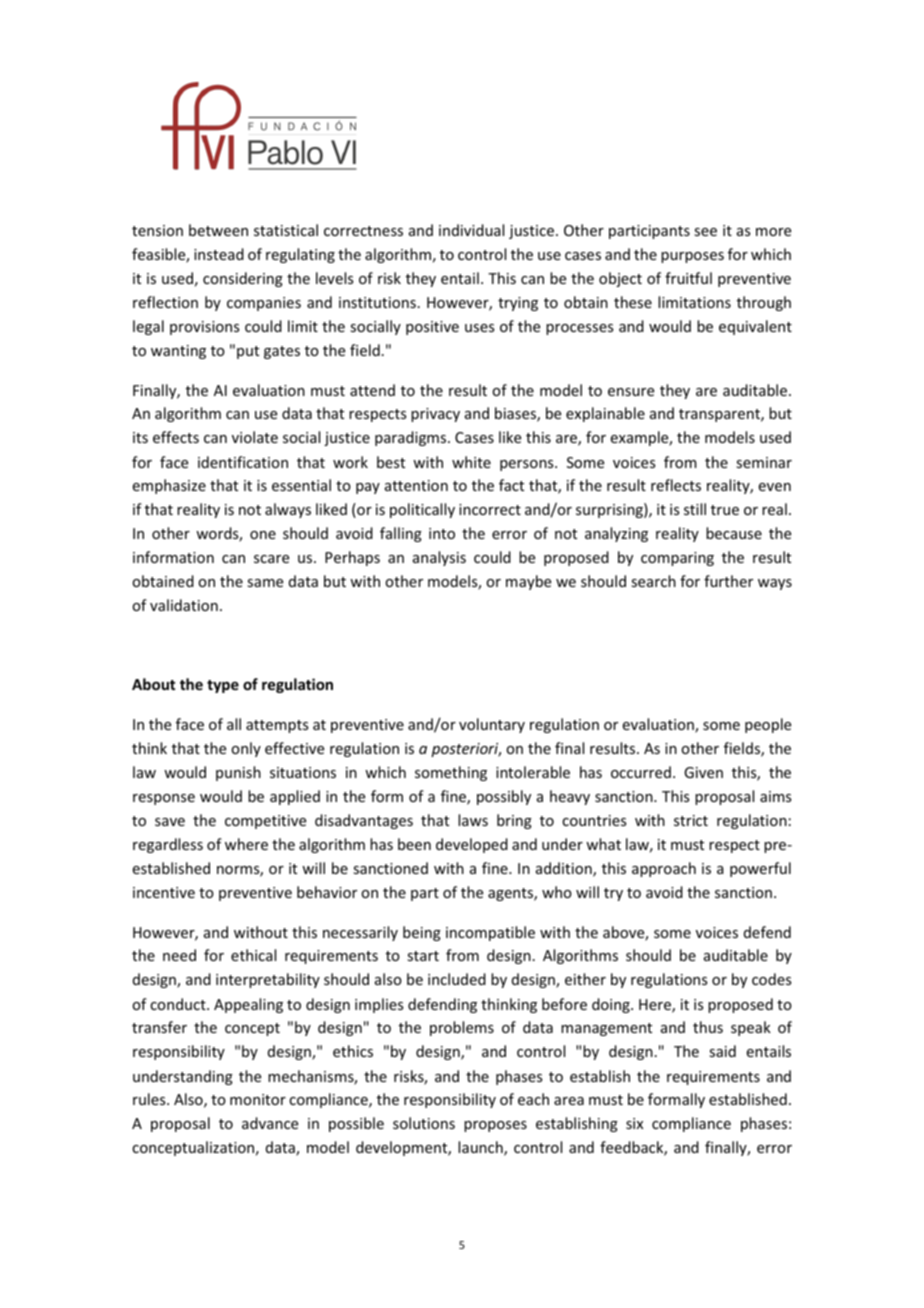 The image size is (924, 1308). Describe the element at coordinates (471, 230) in the document. I see `individual` at that location.
